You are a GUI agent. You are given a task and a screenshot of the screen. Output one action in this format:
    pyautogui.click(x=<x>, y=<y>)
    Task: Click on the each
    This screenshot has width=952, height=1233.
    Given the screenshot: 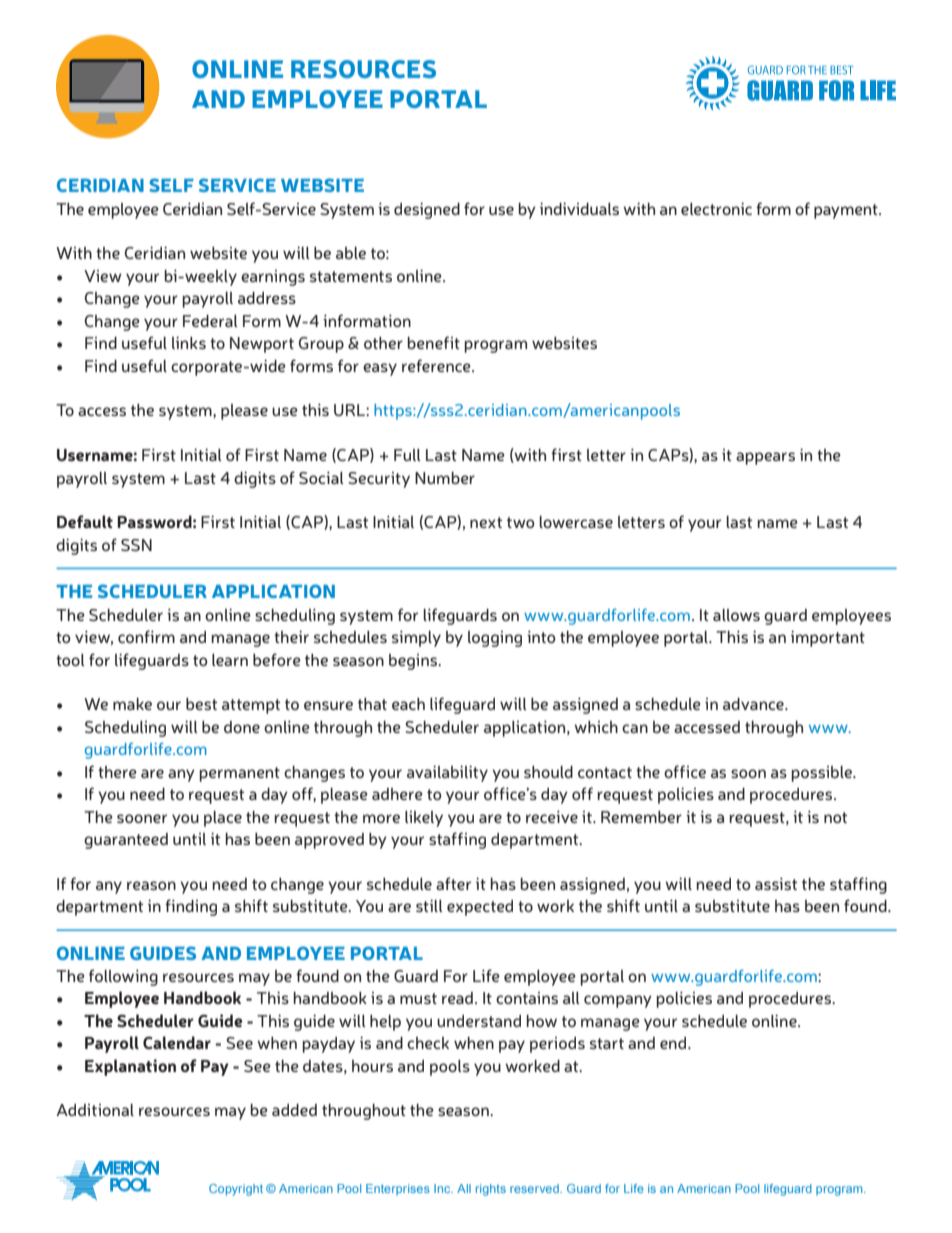 What is the action you would take?
    pyautogui.click(x=408, y=704)
